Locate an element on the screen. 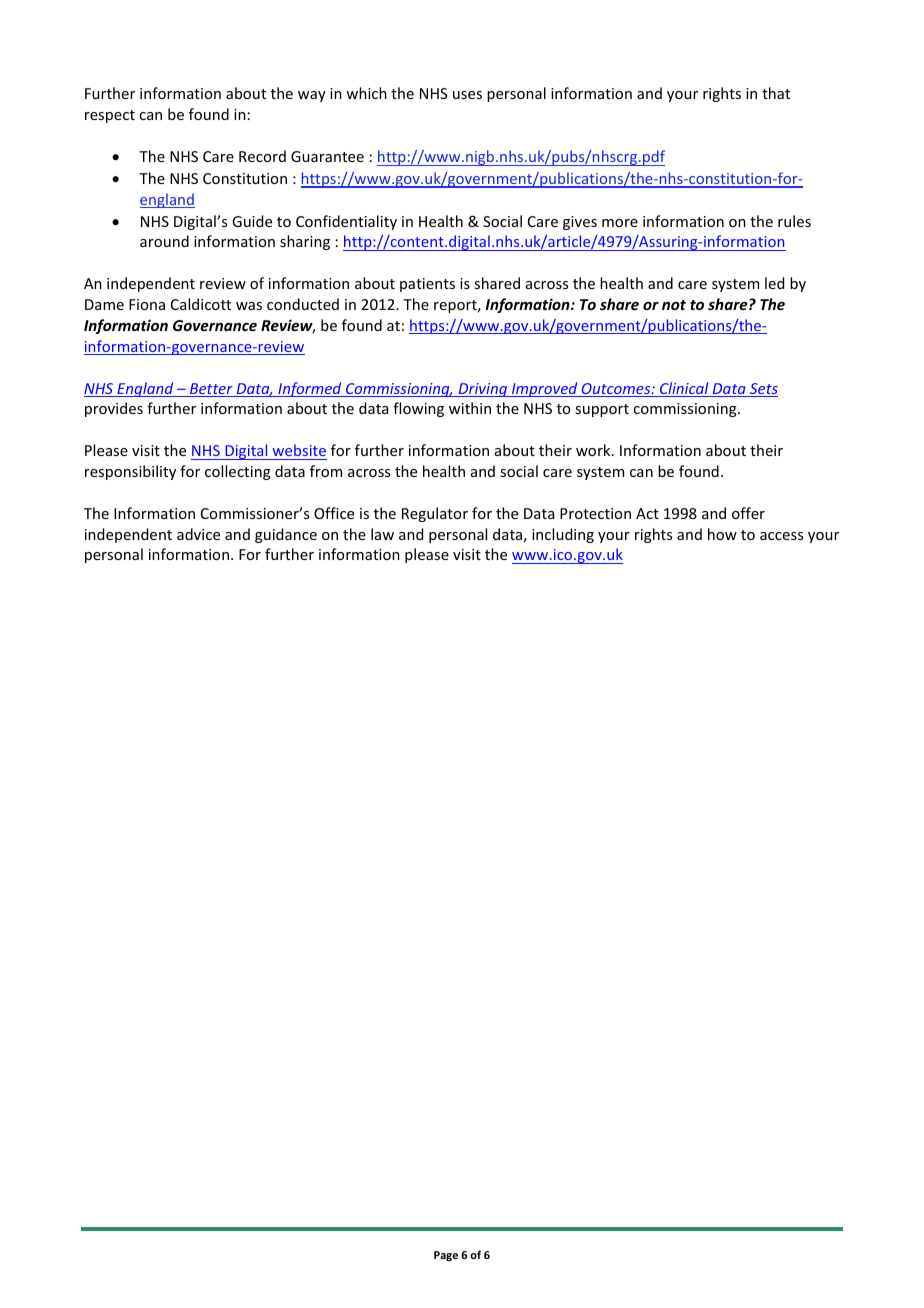 Image resolution: width=924 pixels, height=1308 pixels. offer is located at coordinates (748, 513).
